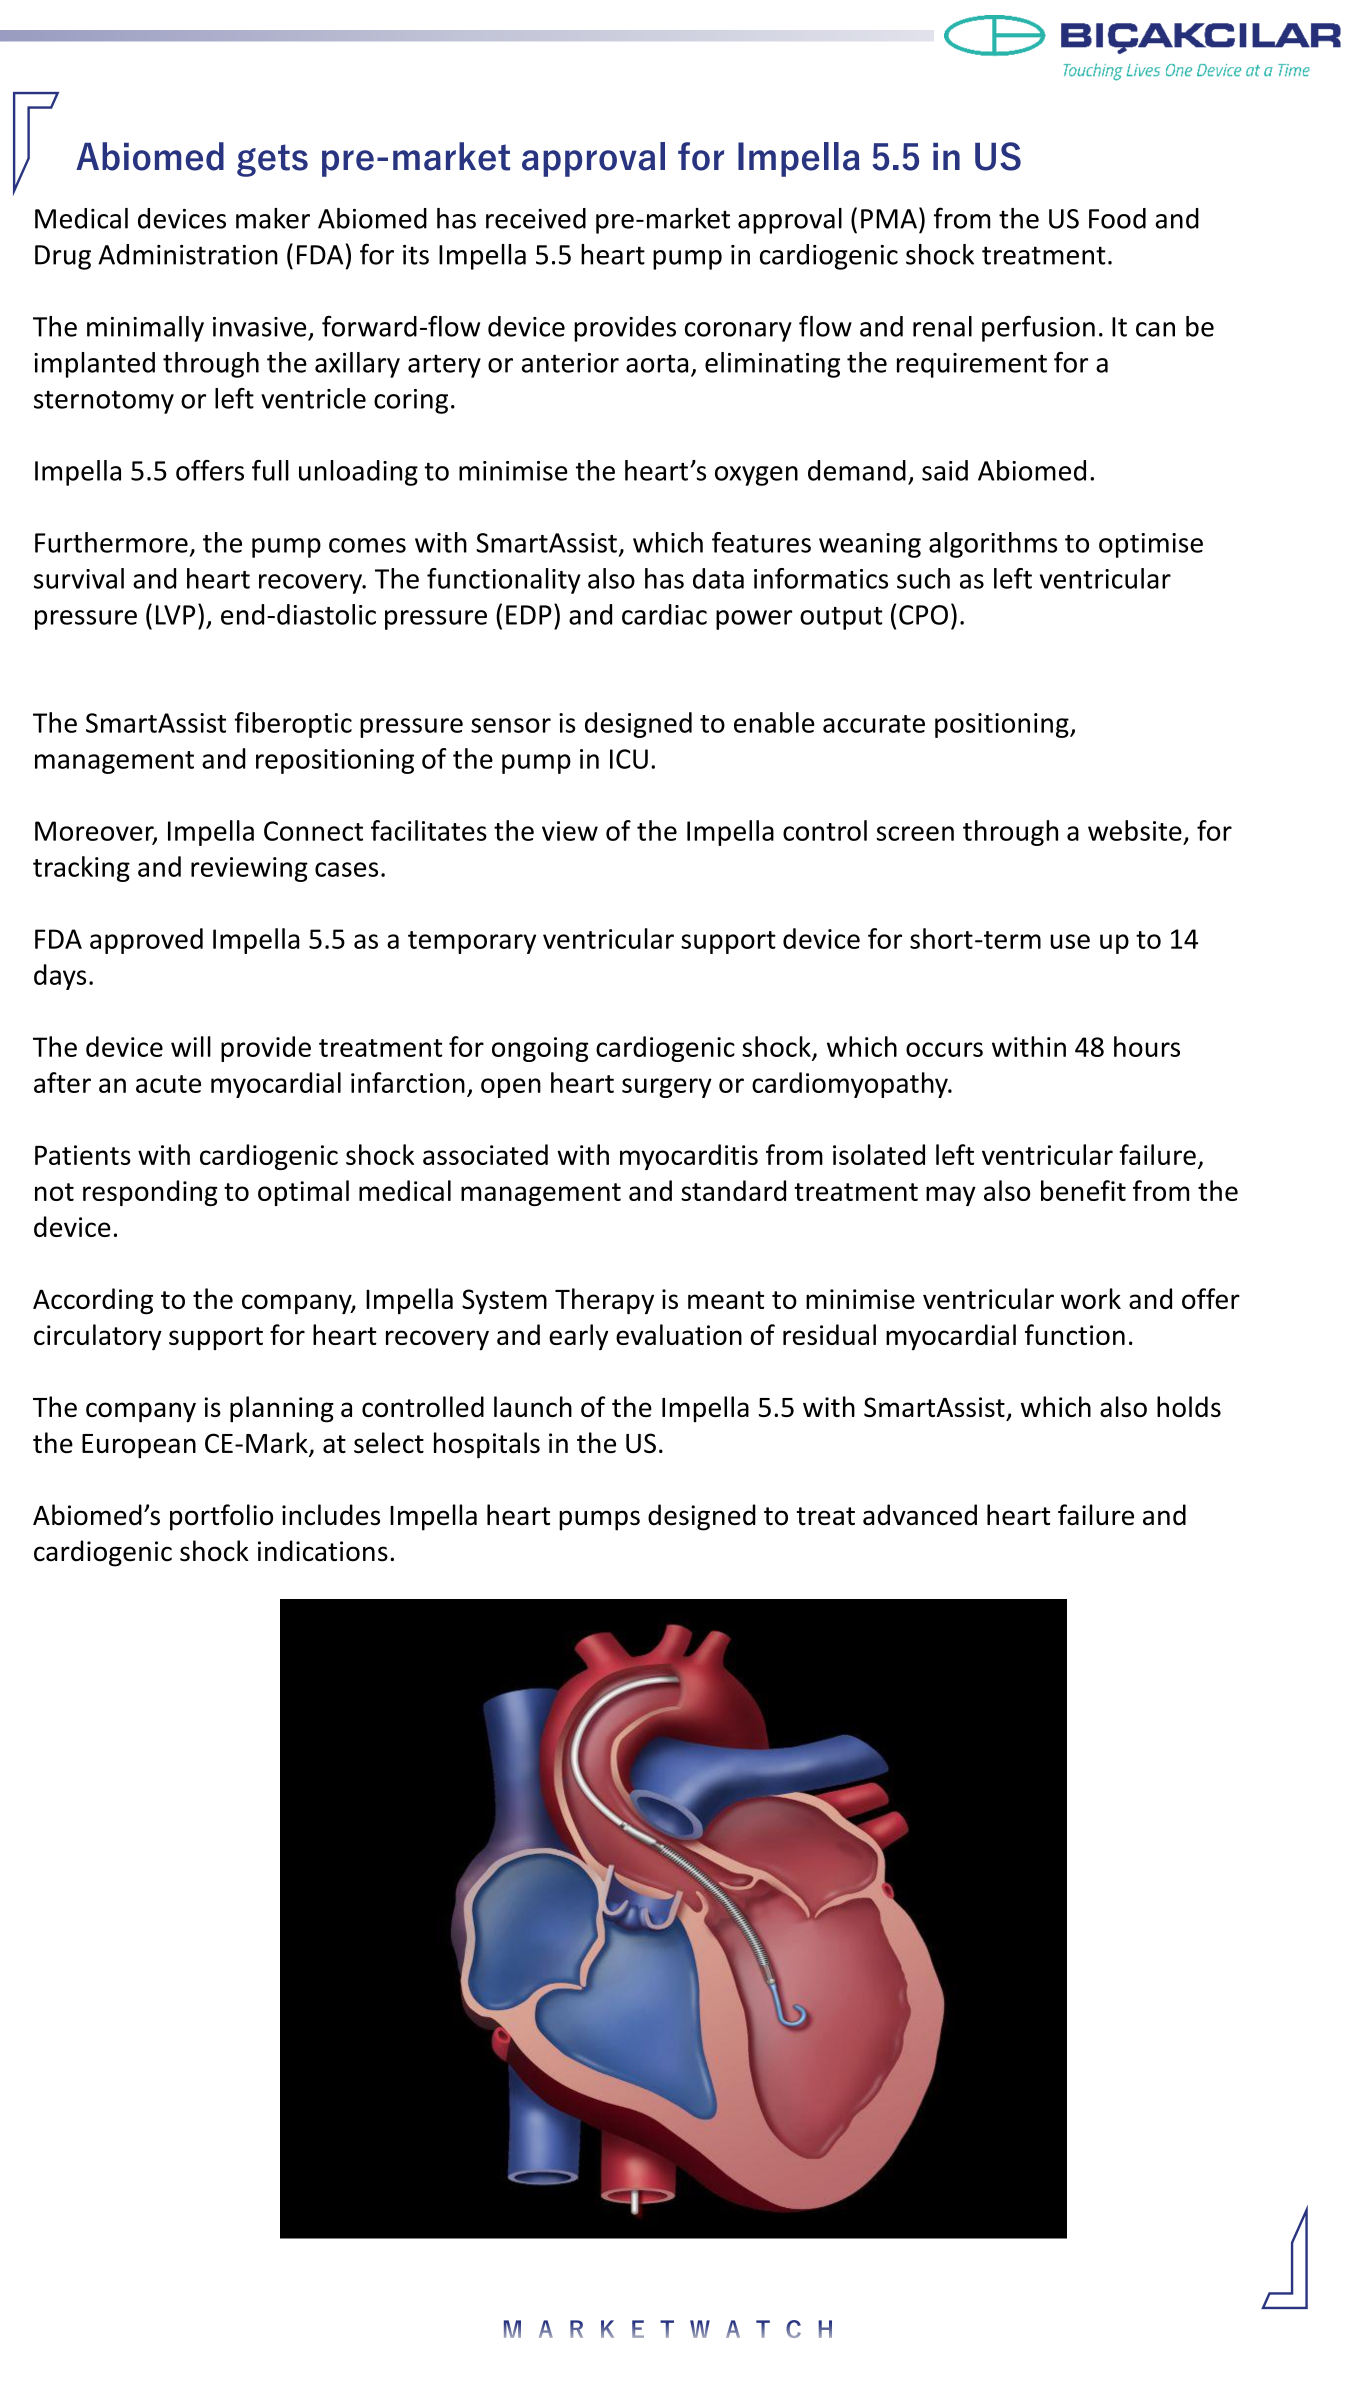 This screenshot has width=1351, height=2401. Describe the element at coordinates (1117, 218) in the screenshot. I see `Food` at that location.
